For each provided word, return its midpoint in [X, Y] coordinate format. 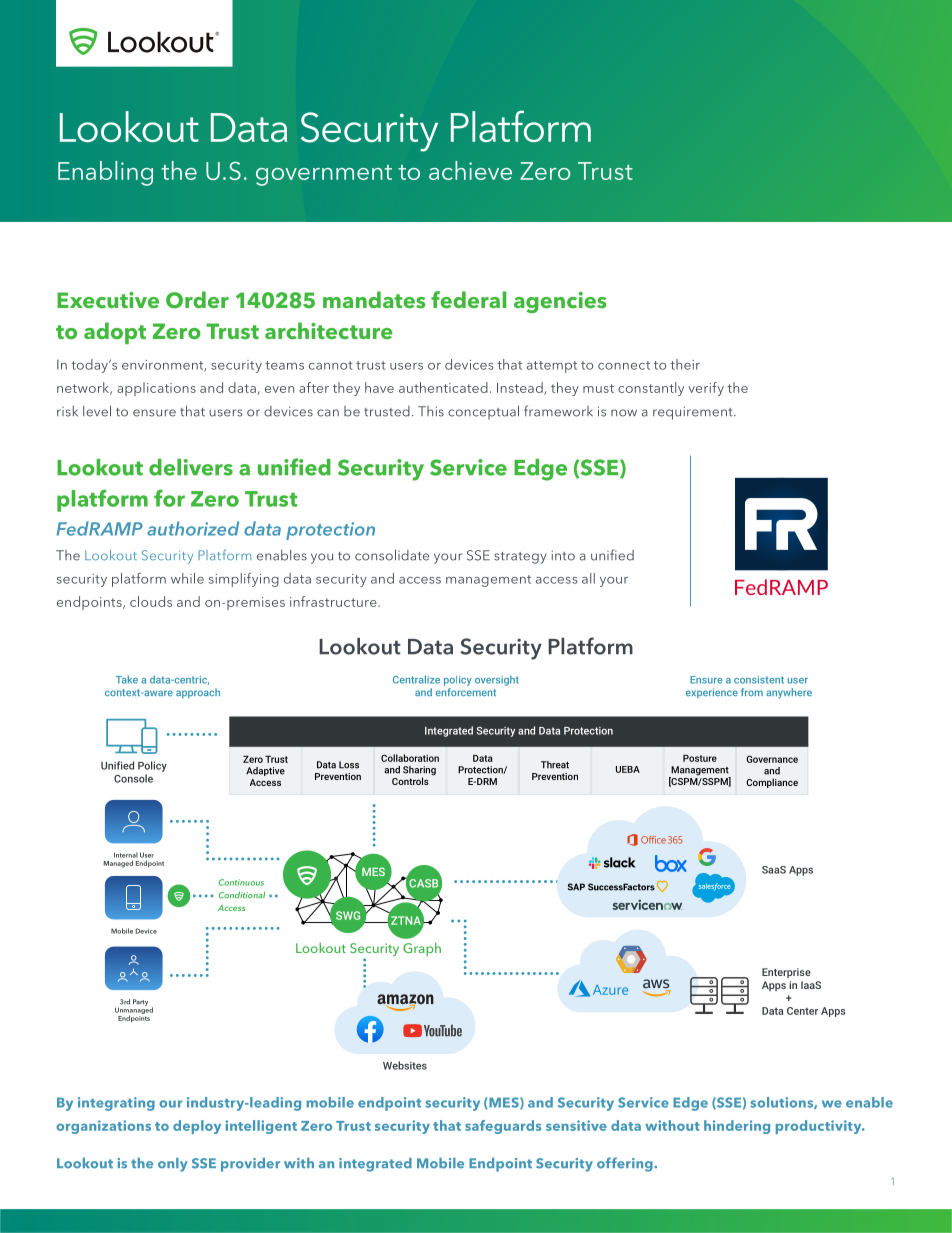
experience [712, 693]
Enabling [105, 173]
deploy [197, 1127]
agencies [560, 302]
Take [127, 679]
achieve [470, 170]
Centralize [416, 679]
